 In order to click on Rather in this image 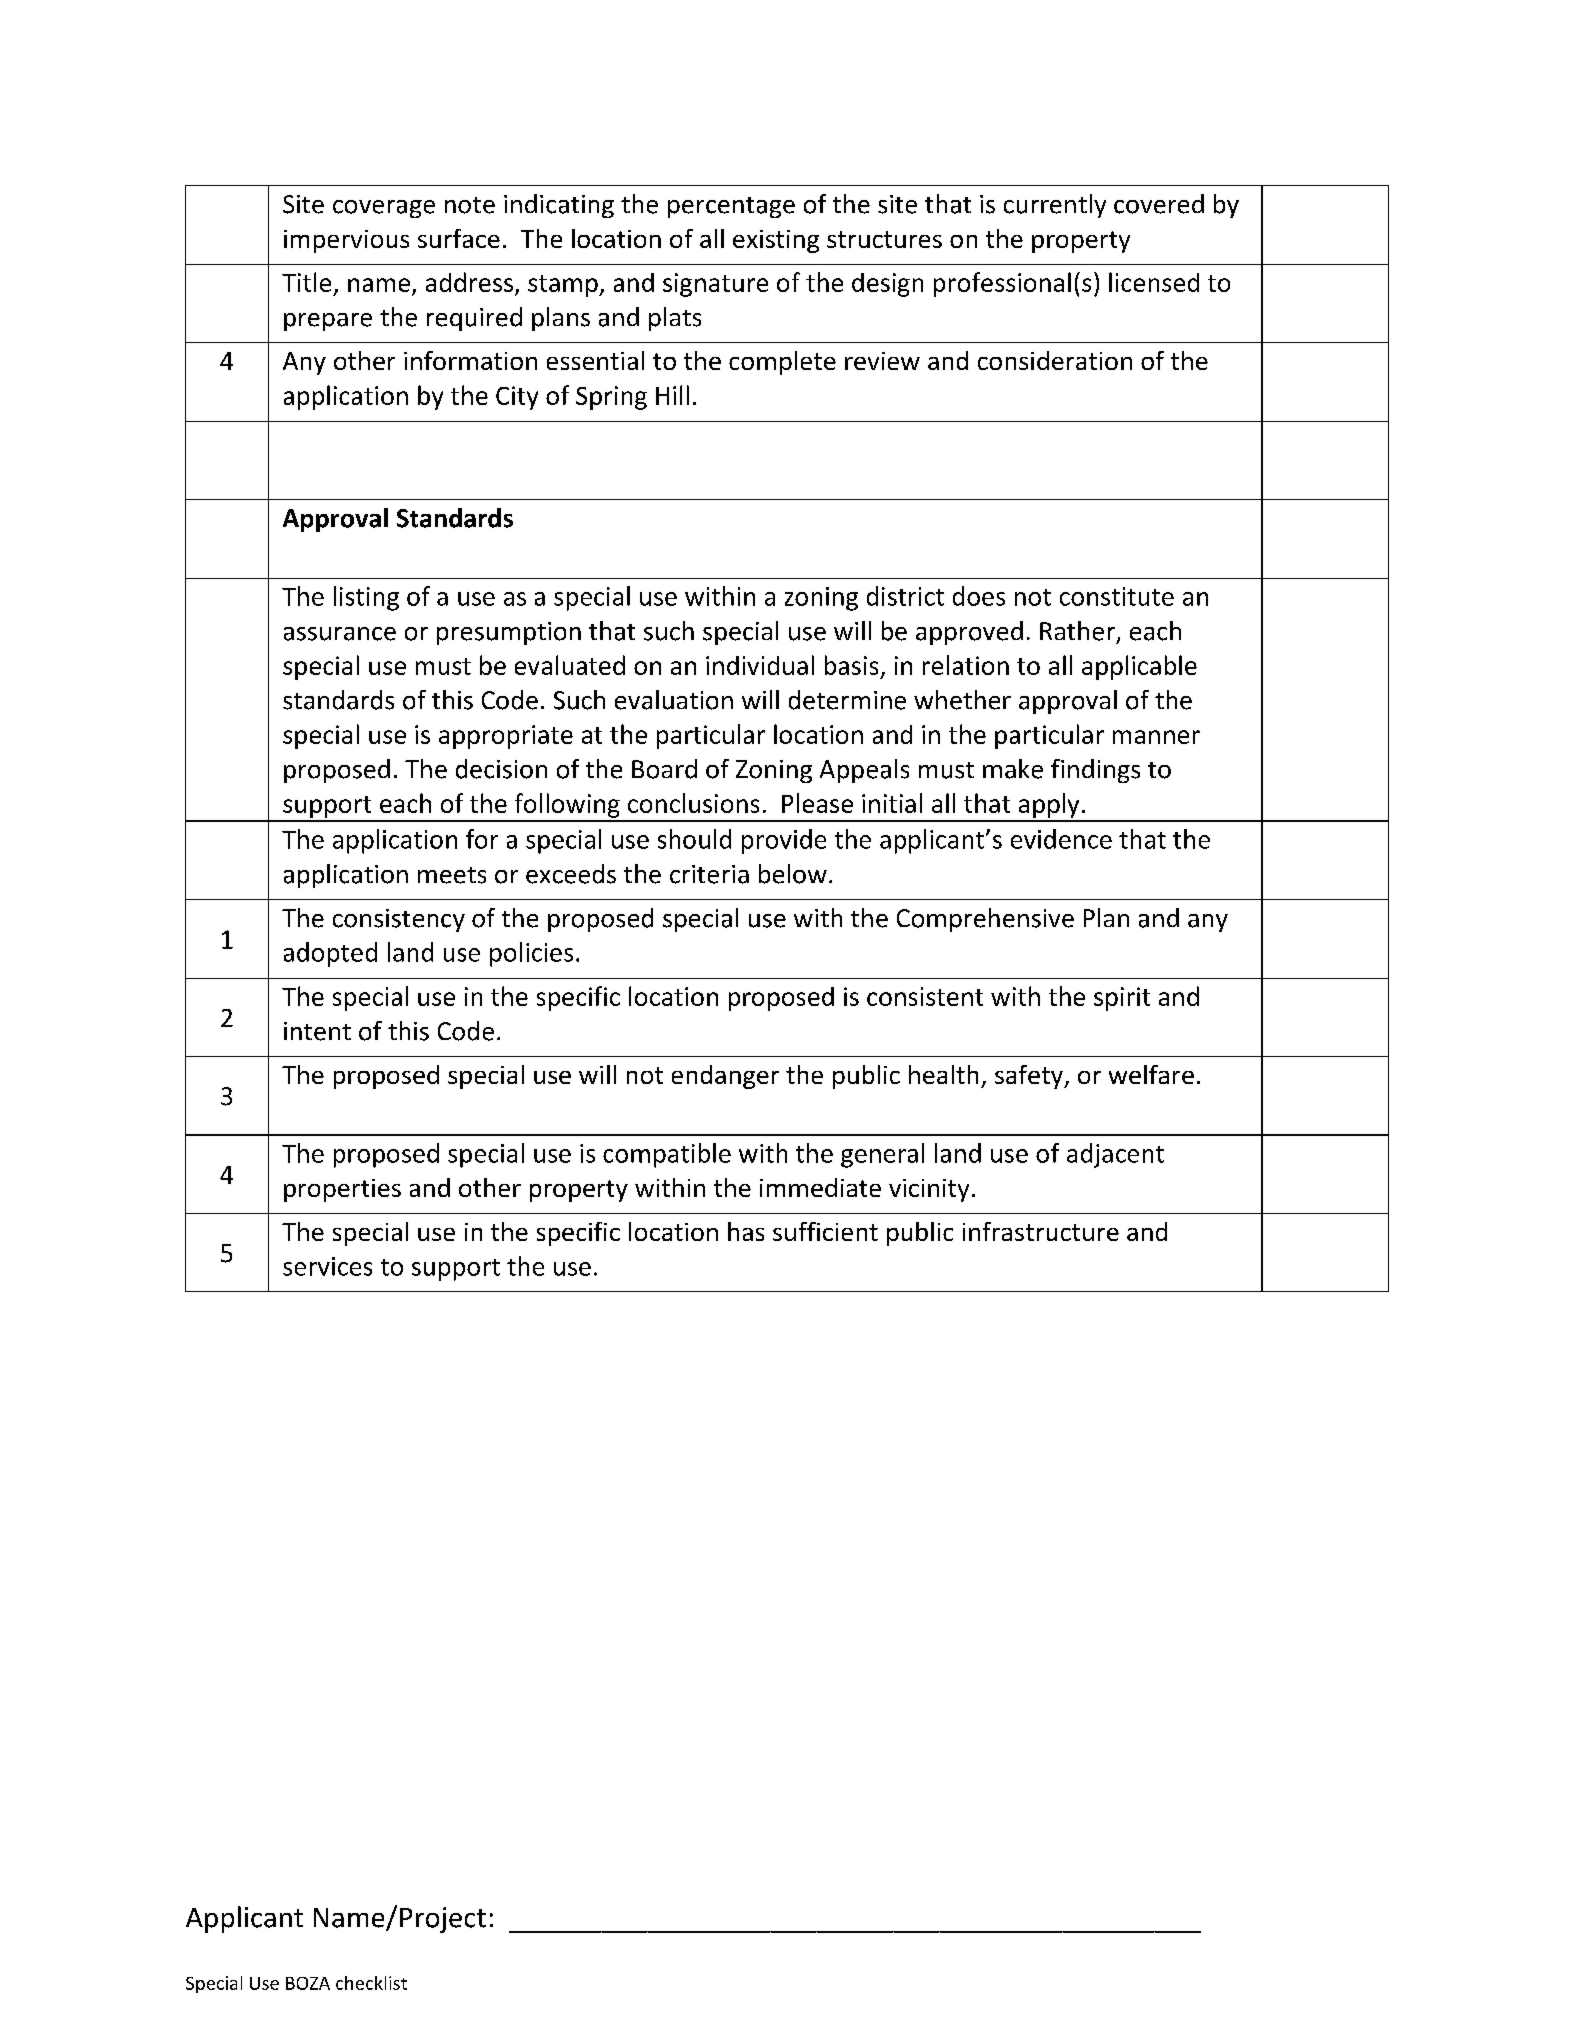, I will do `click(1077, 631)`.
